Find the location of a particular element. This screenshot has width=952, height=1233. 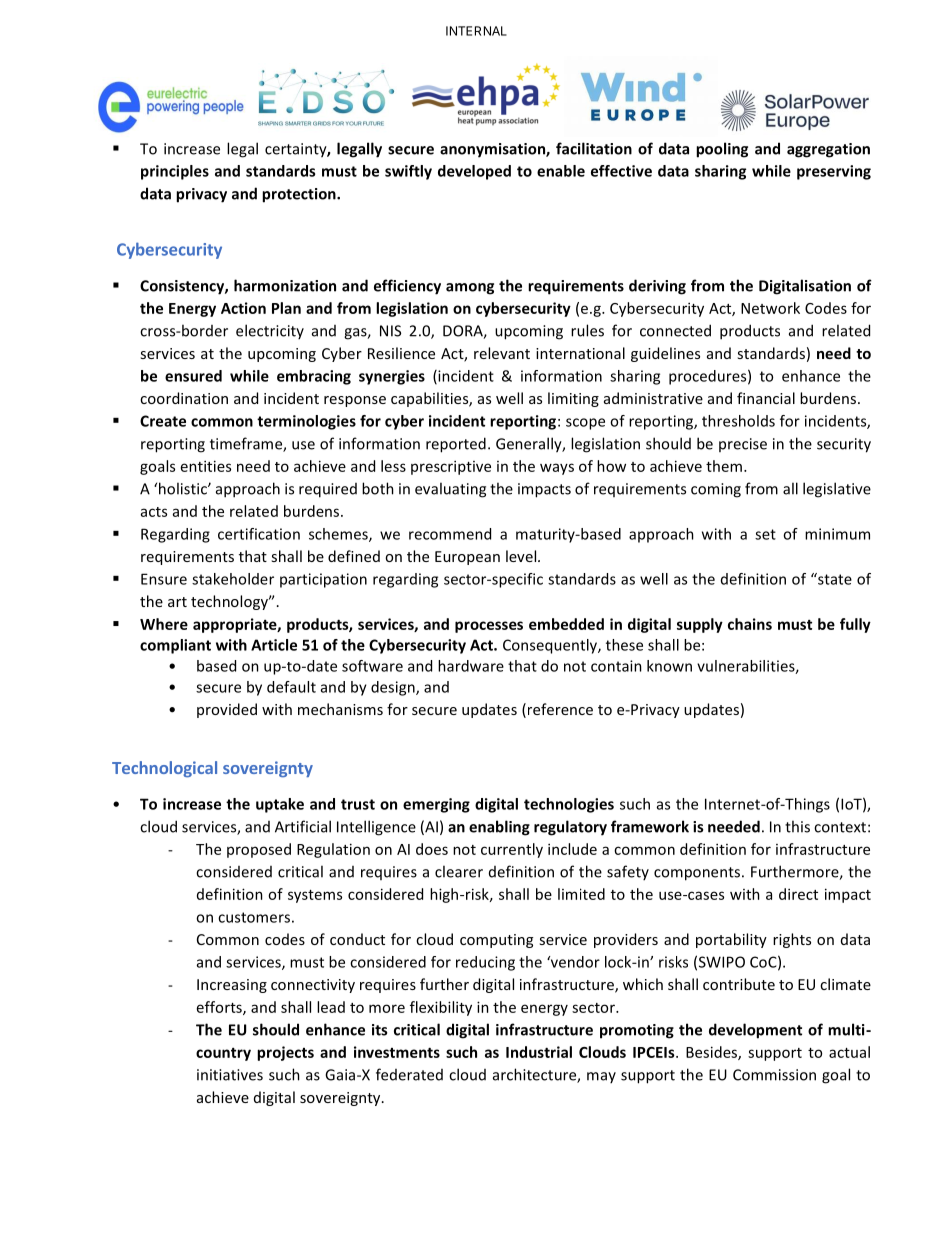

Industrial is located at coordinates (539, 1052).
